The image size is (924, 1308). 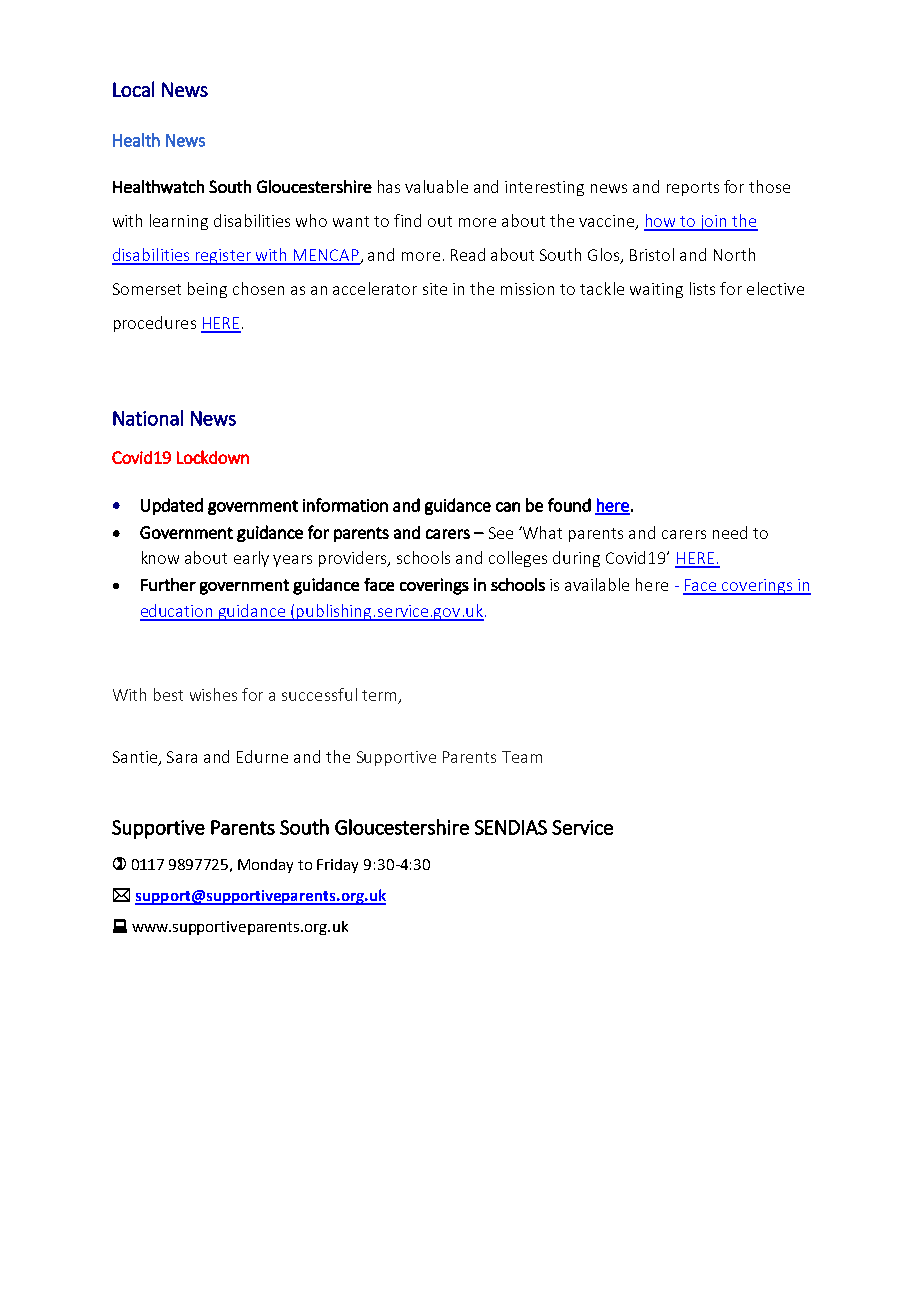 What do you see at coordinates (730, 532) in the screenshot?
I see `need` at bounding box center [730, 532].
